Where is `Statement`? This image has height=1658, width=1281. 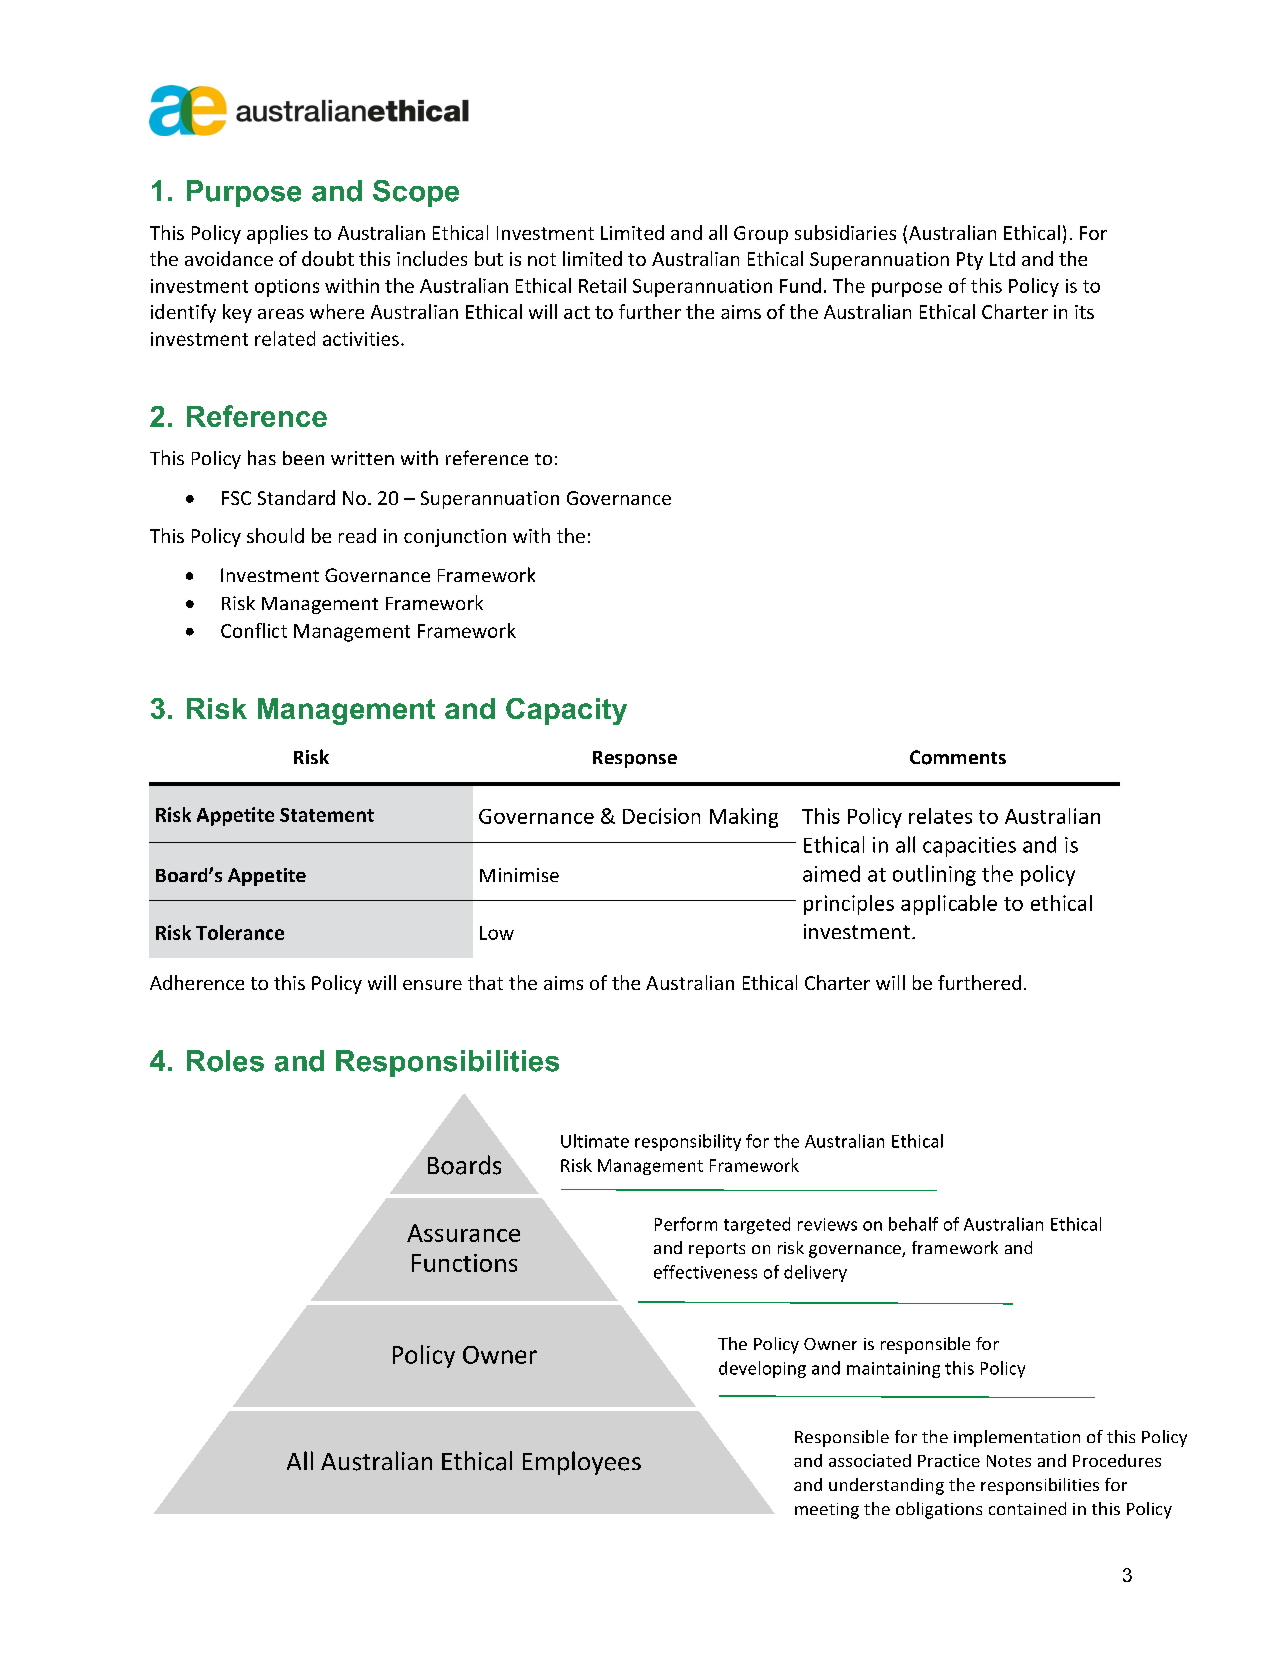 Statement is located at coordinates (327, 815).
